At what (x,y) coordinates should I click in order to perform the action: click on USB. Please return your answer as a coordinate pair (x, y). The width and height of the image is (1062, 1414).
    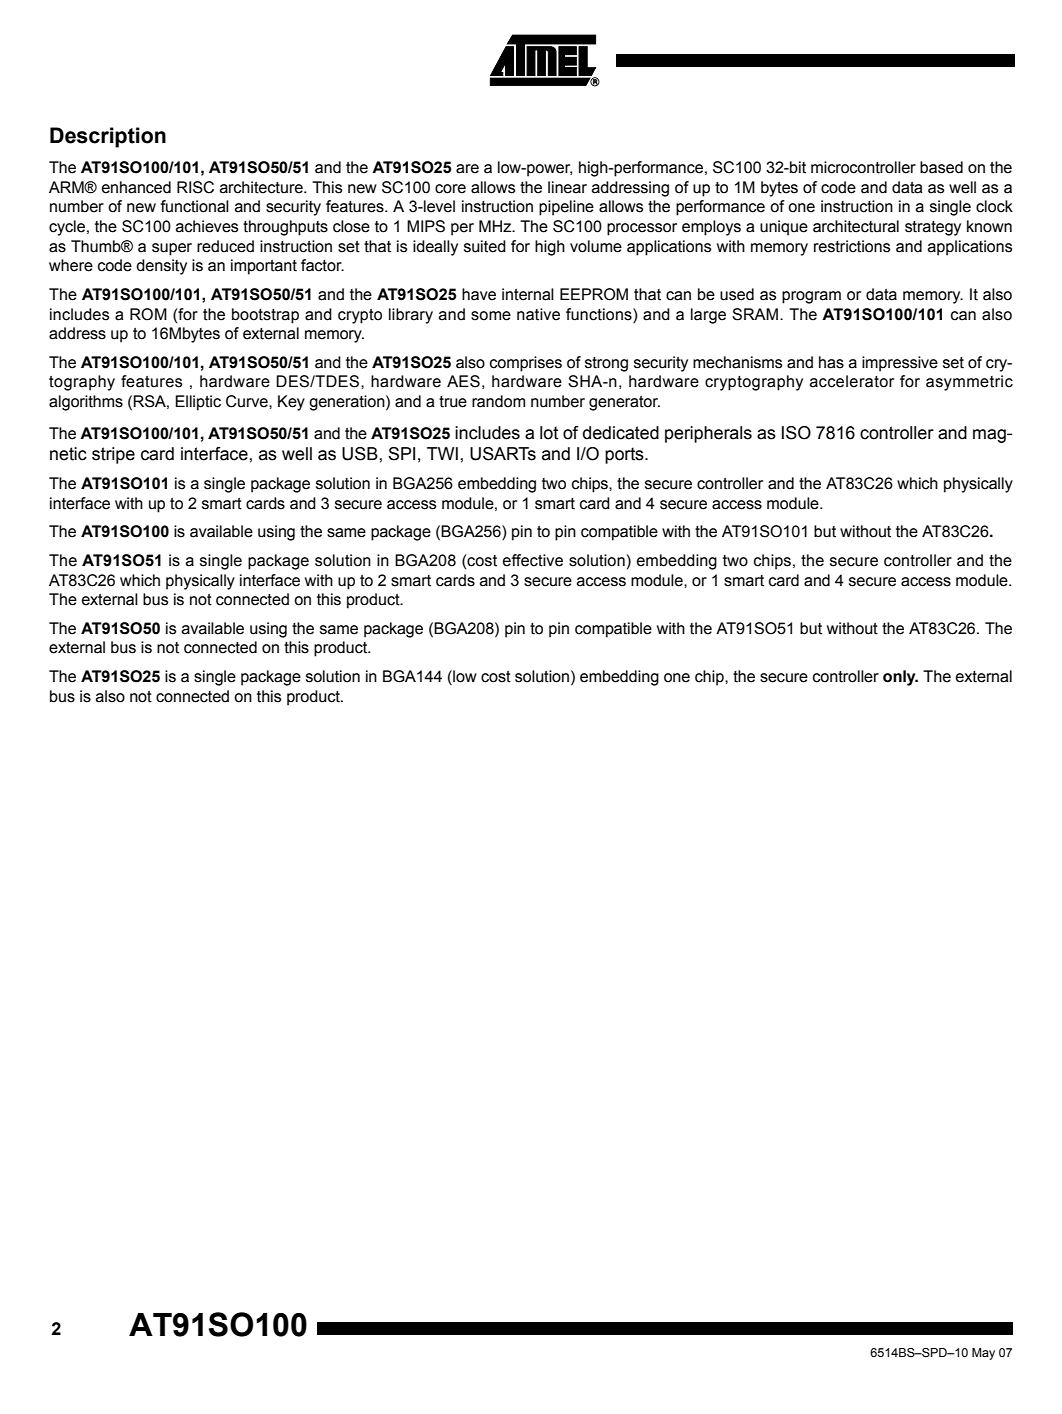
    Looking at the image, I should click on (361, 454).
